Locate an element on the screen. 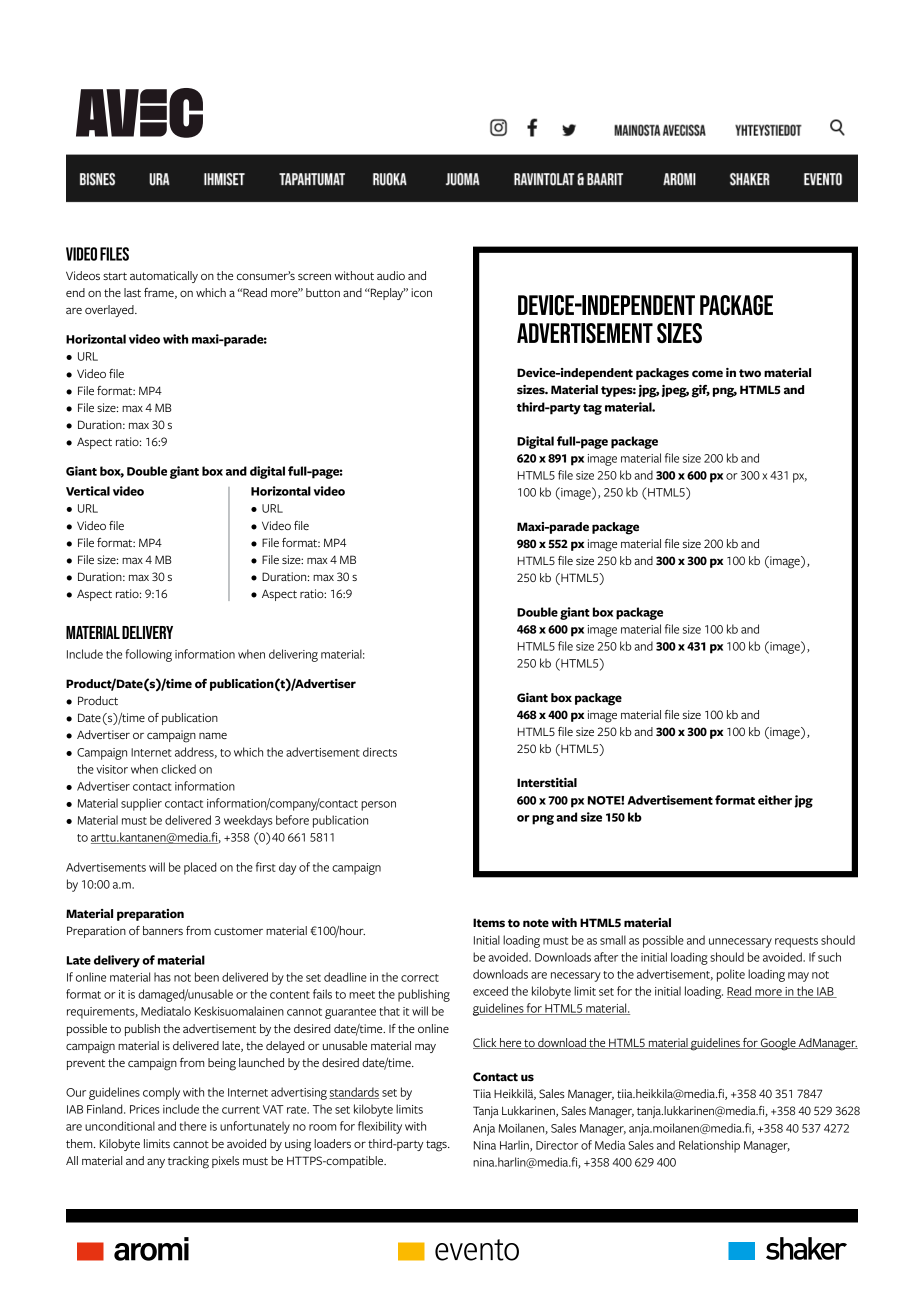 Image resolution: width=924 pixels, height=1308 pixels. tracking is located at coordinates (188, 1162).
